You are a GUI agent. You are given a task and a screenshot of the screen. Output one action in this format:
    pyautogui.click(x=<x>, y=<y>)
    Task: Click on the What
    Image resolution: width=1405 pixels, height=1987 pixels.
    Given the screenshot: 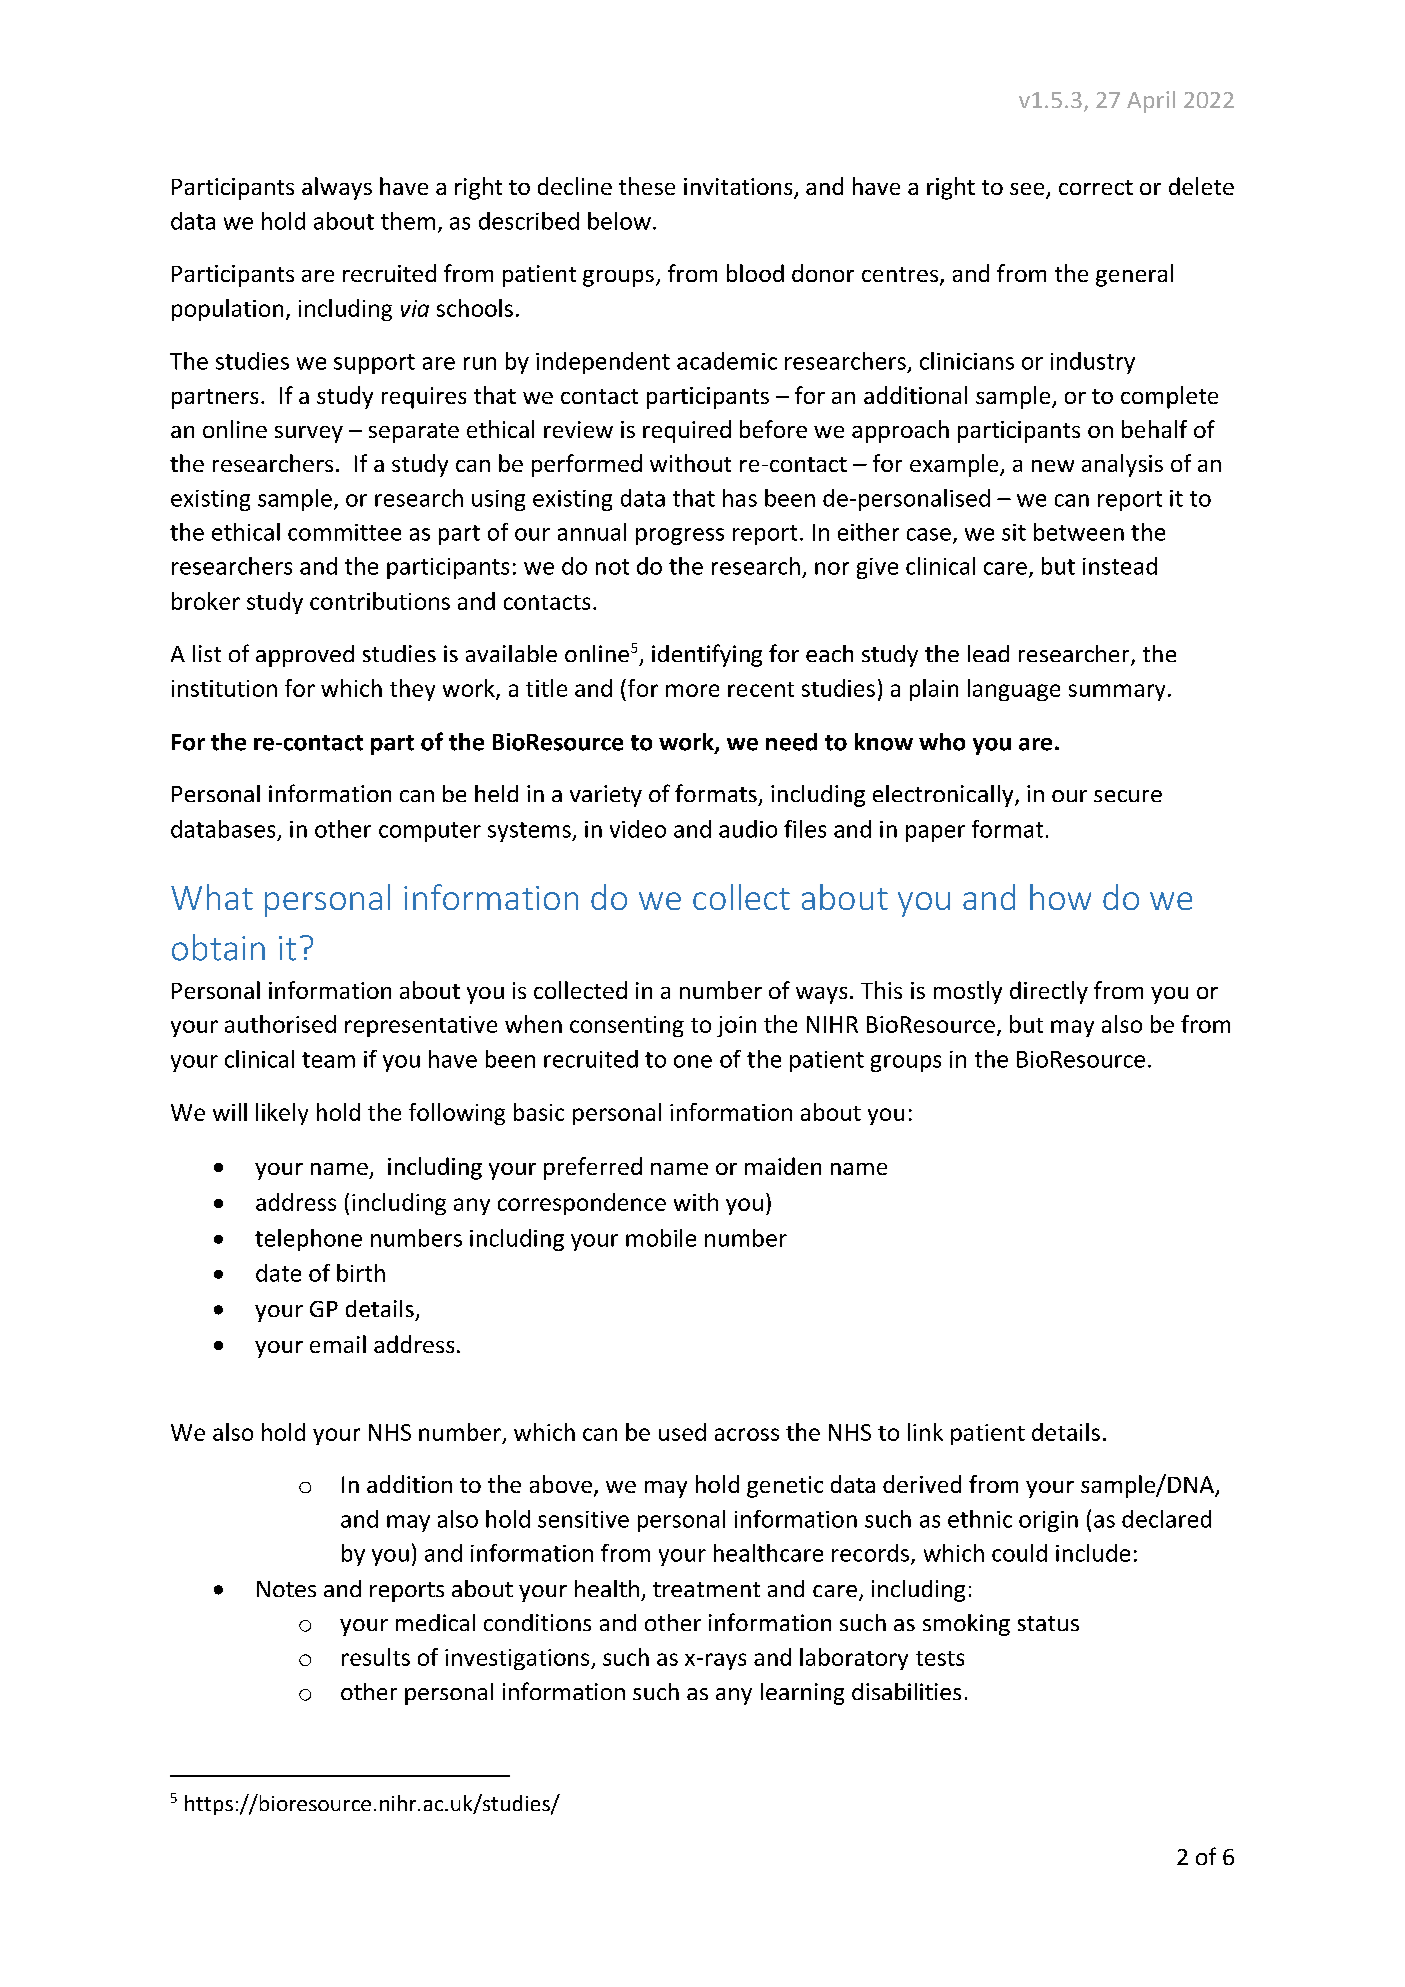 What is the action you would take?
    pyautogui.click(x=212, y=897)
